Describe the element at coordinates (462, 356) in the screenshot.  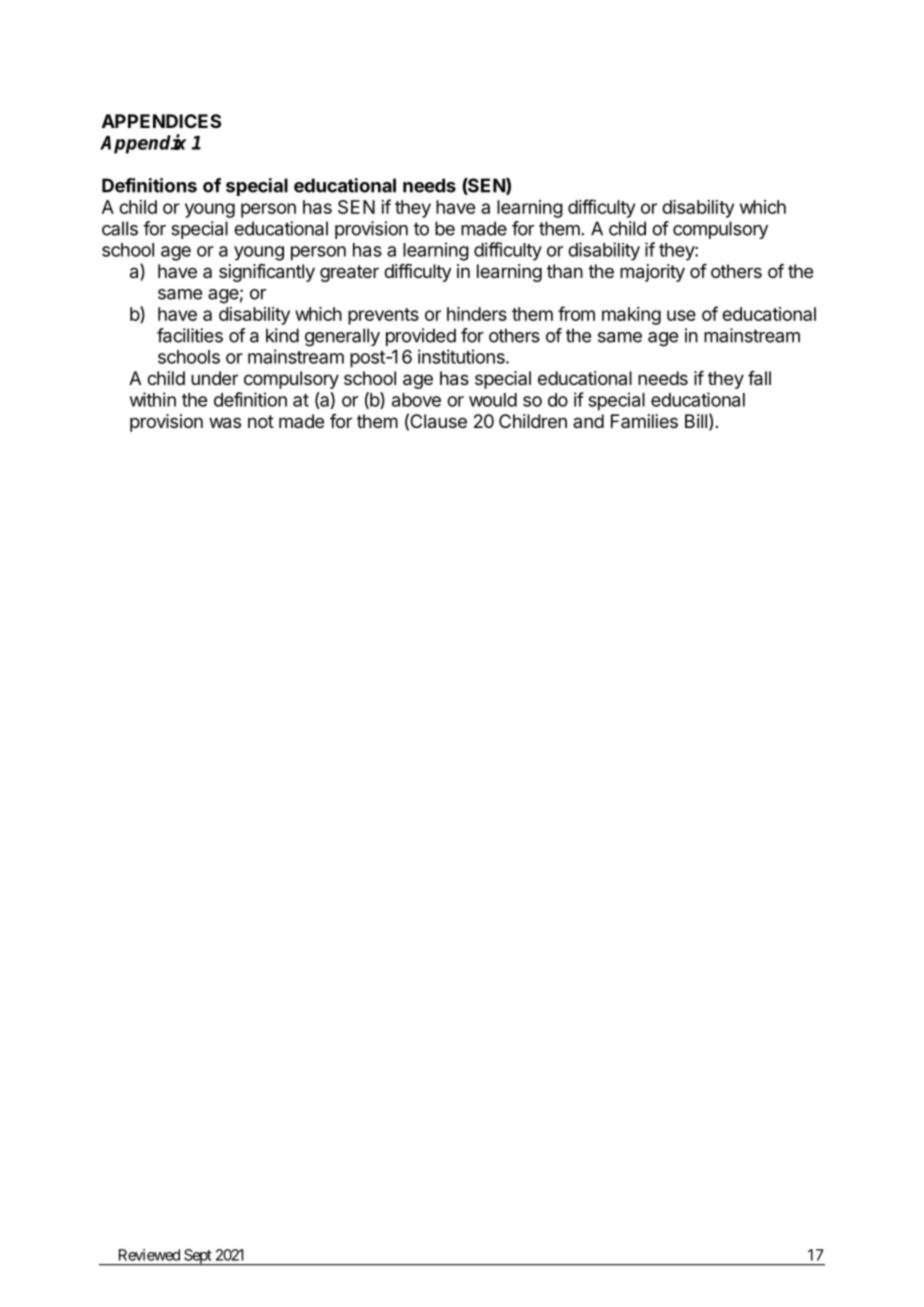
I see `institutions` at that location.
